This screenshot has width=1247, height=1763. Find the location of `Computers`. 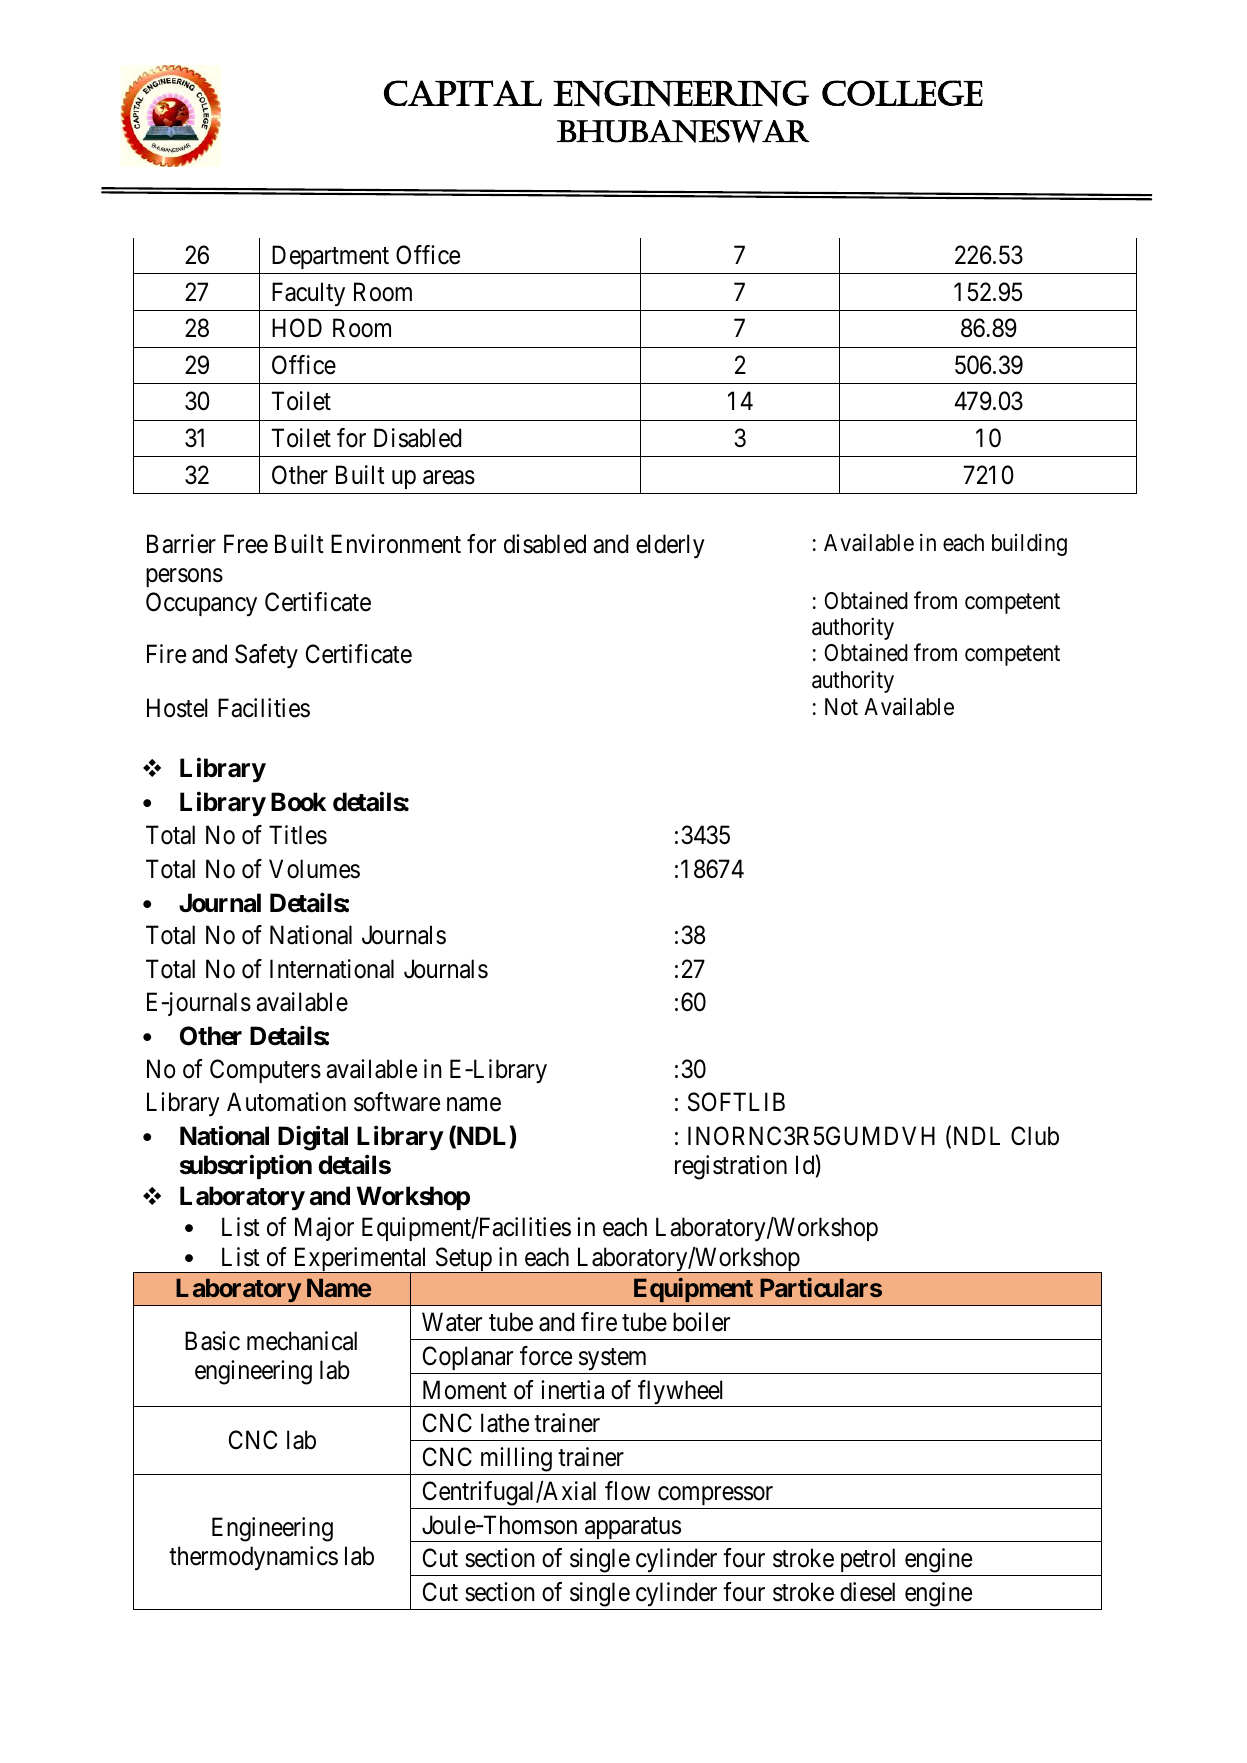

Computers is located at coordinates (265, 1071).
